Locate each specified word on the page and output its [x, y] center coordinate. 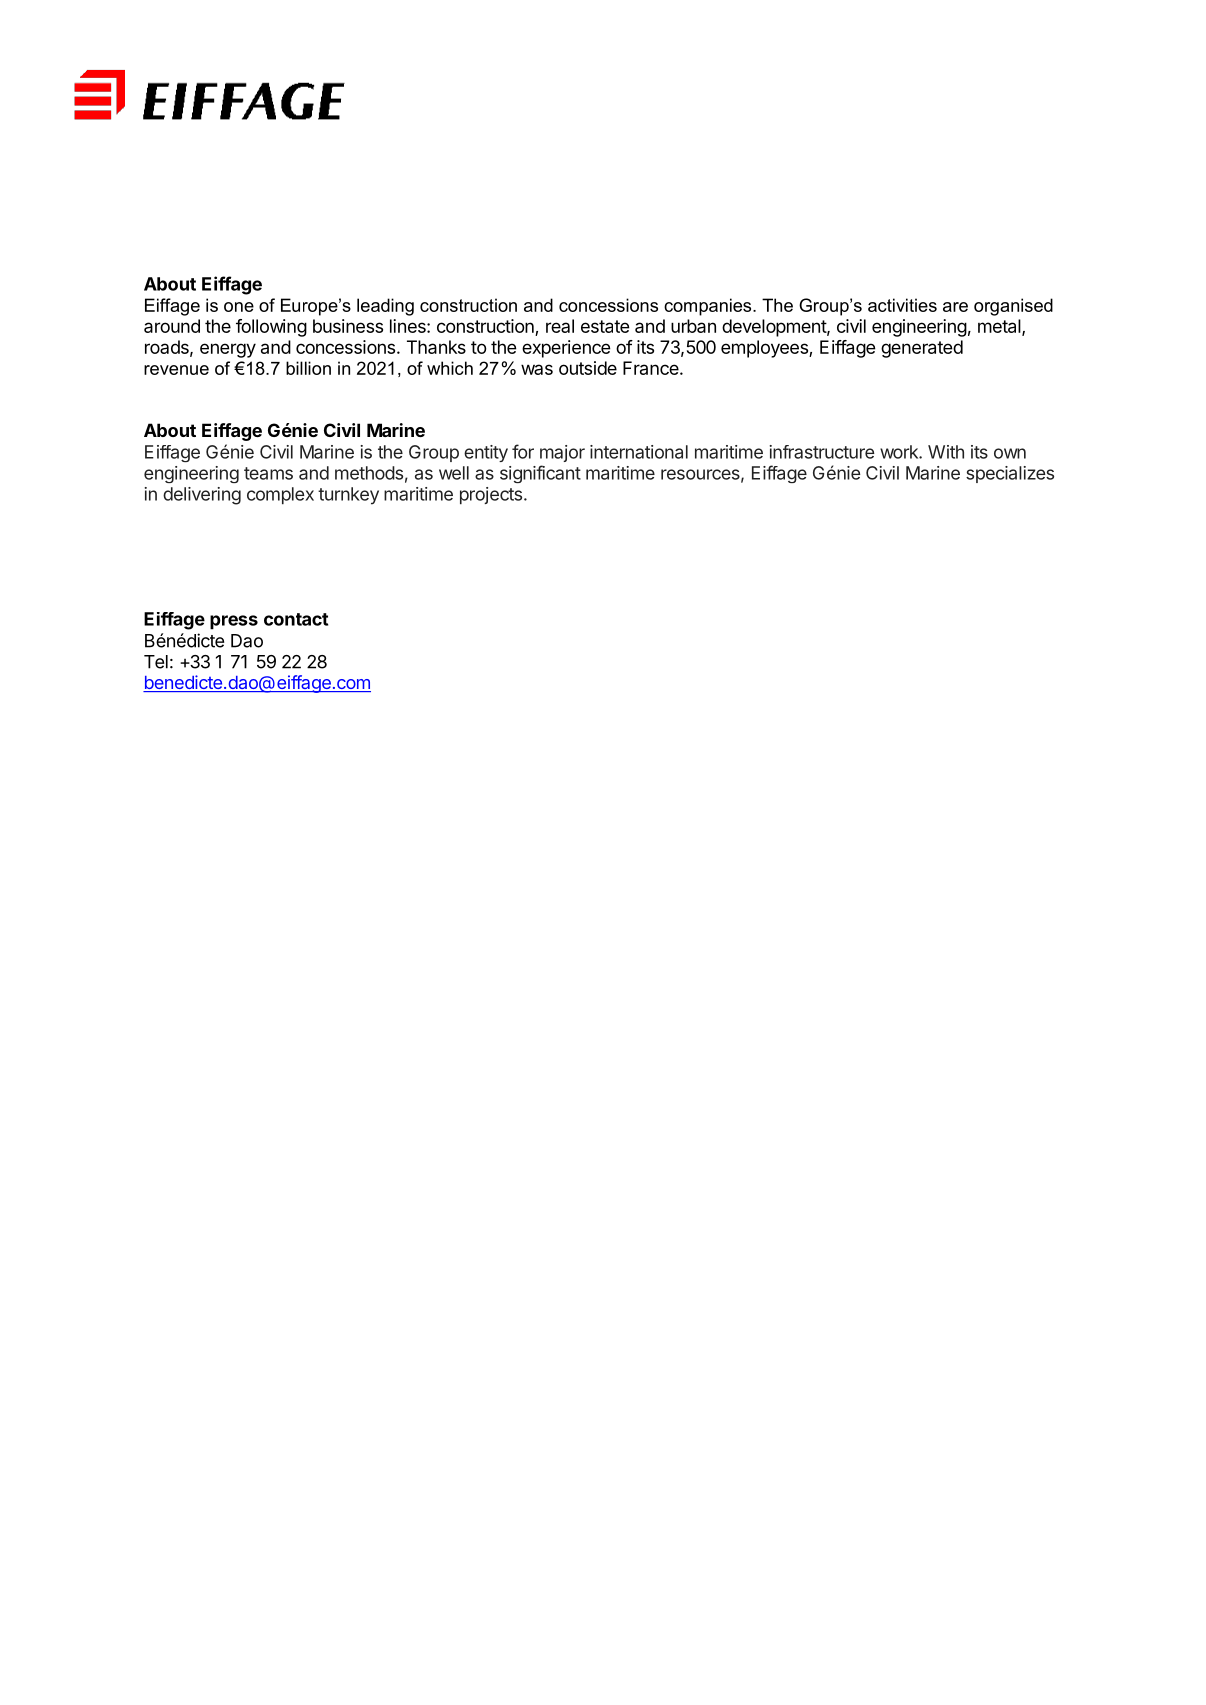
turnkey [348, 496]
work [900, 452]
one [239, 307]
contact [296, 619]
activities [902, 305]
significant [540, 474]
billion [308, 368]
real [560, 326]
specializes [1010, 474]
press [234, 622]
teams [268, 473]
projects [491, 495]
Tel [156, 662]
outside [588, 368]
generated [922, 349]
